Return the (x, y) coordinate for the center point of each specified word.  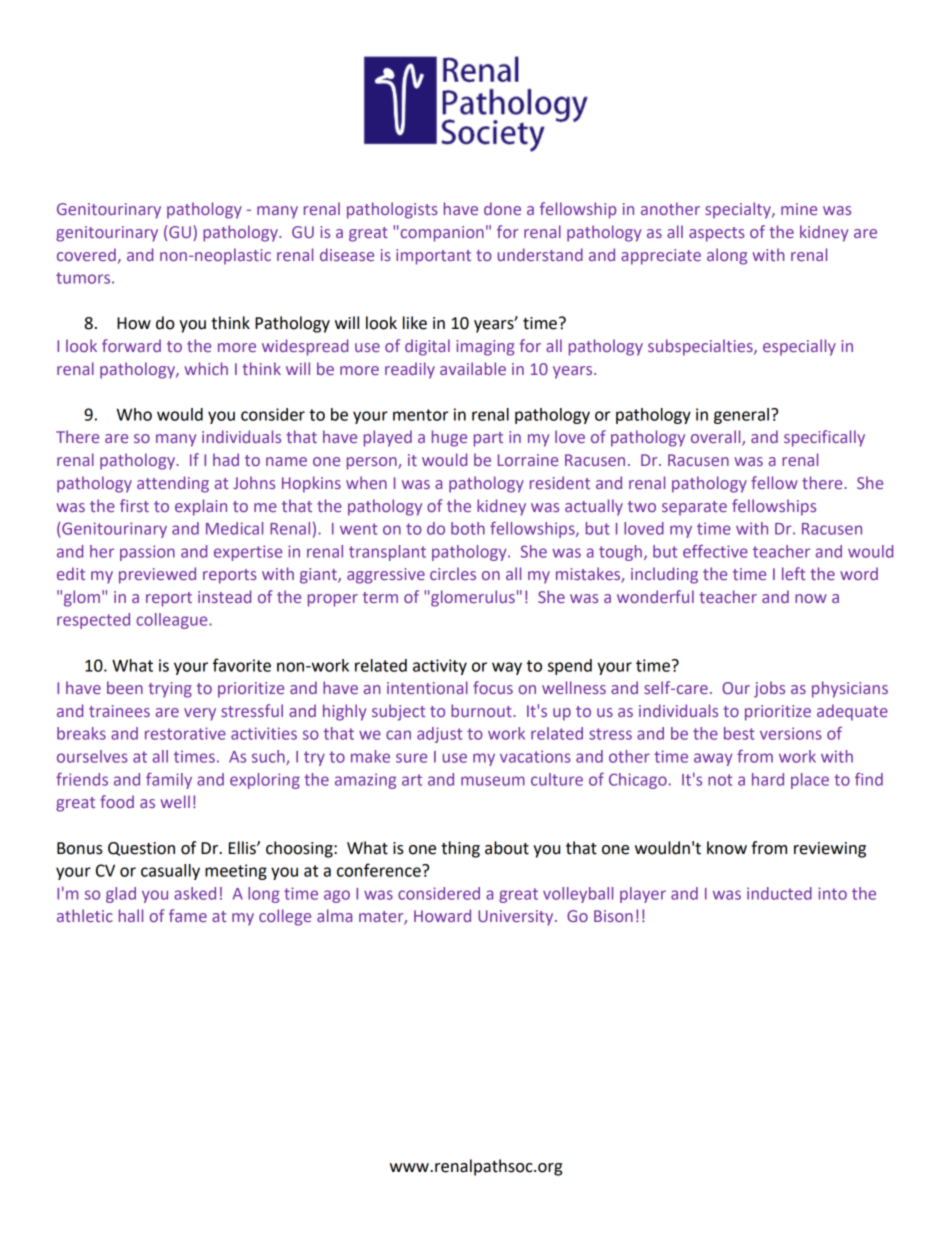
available (473, 368)
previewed (157, 575)
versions (791, 733)
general (741, 416)
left (793, 573)
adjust (439, 735)
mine (799, 209)
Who (134, 414)
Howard (442, 915)
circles (453, 573)
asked (195, 893)
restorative (185, 733)
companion (441, 234)
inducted (779, 893)
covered (86, 254)
